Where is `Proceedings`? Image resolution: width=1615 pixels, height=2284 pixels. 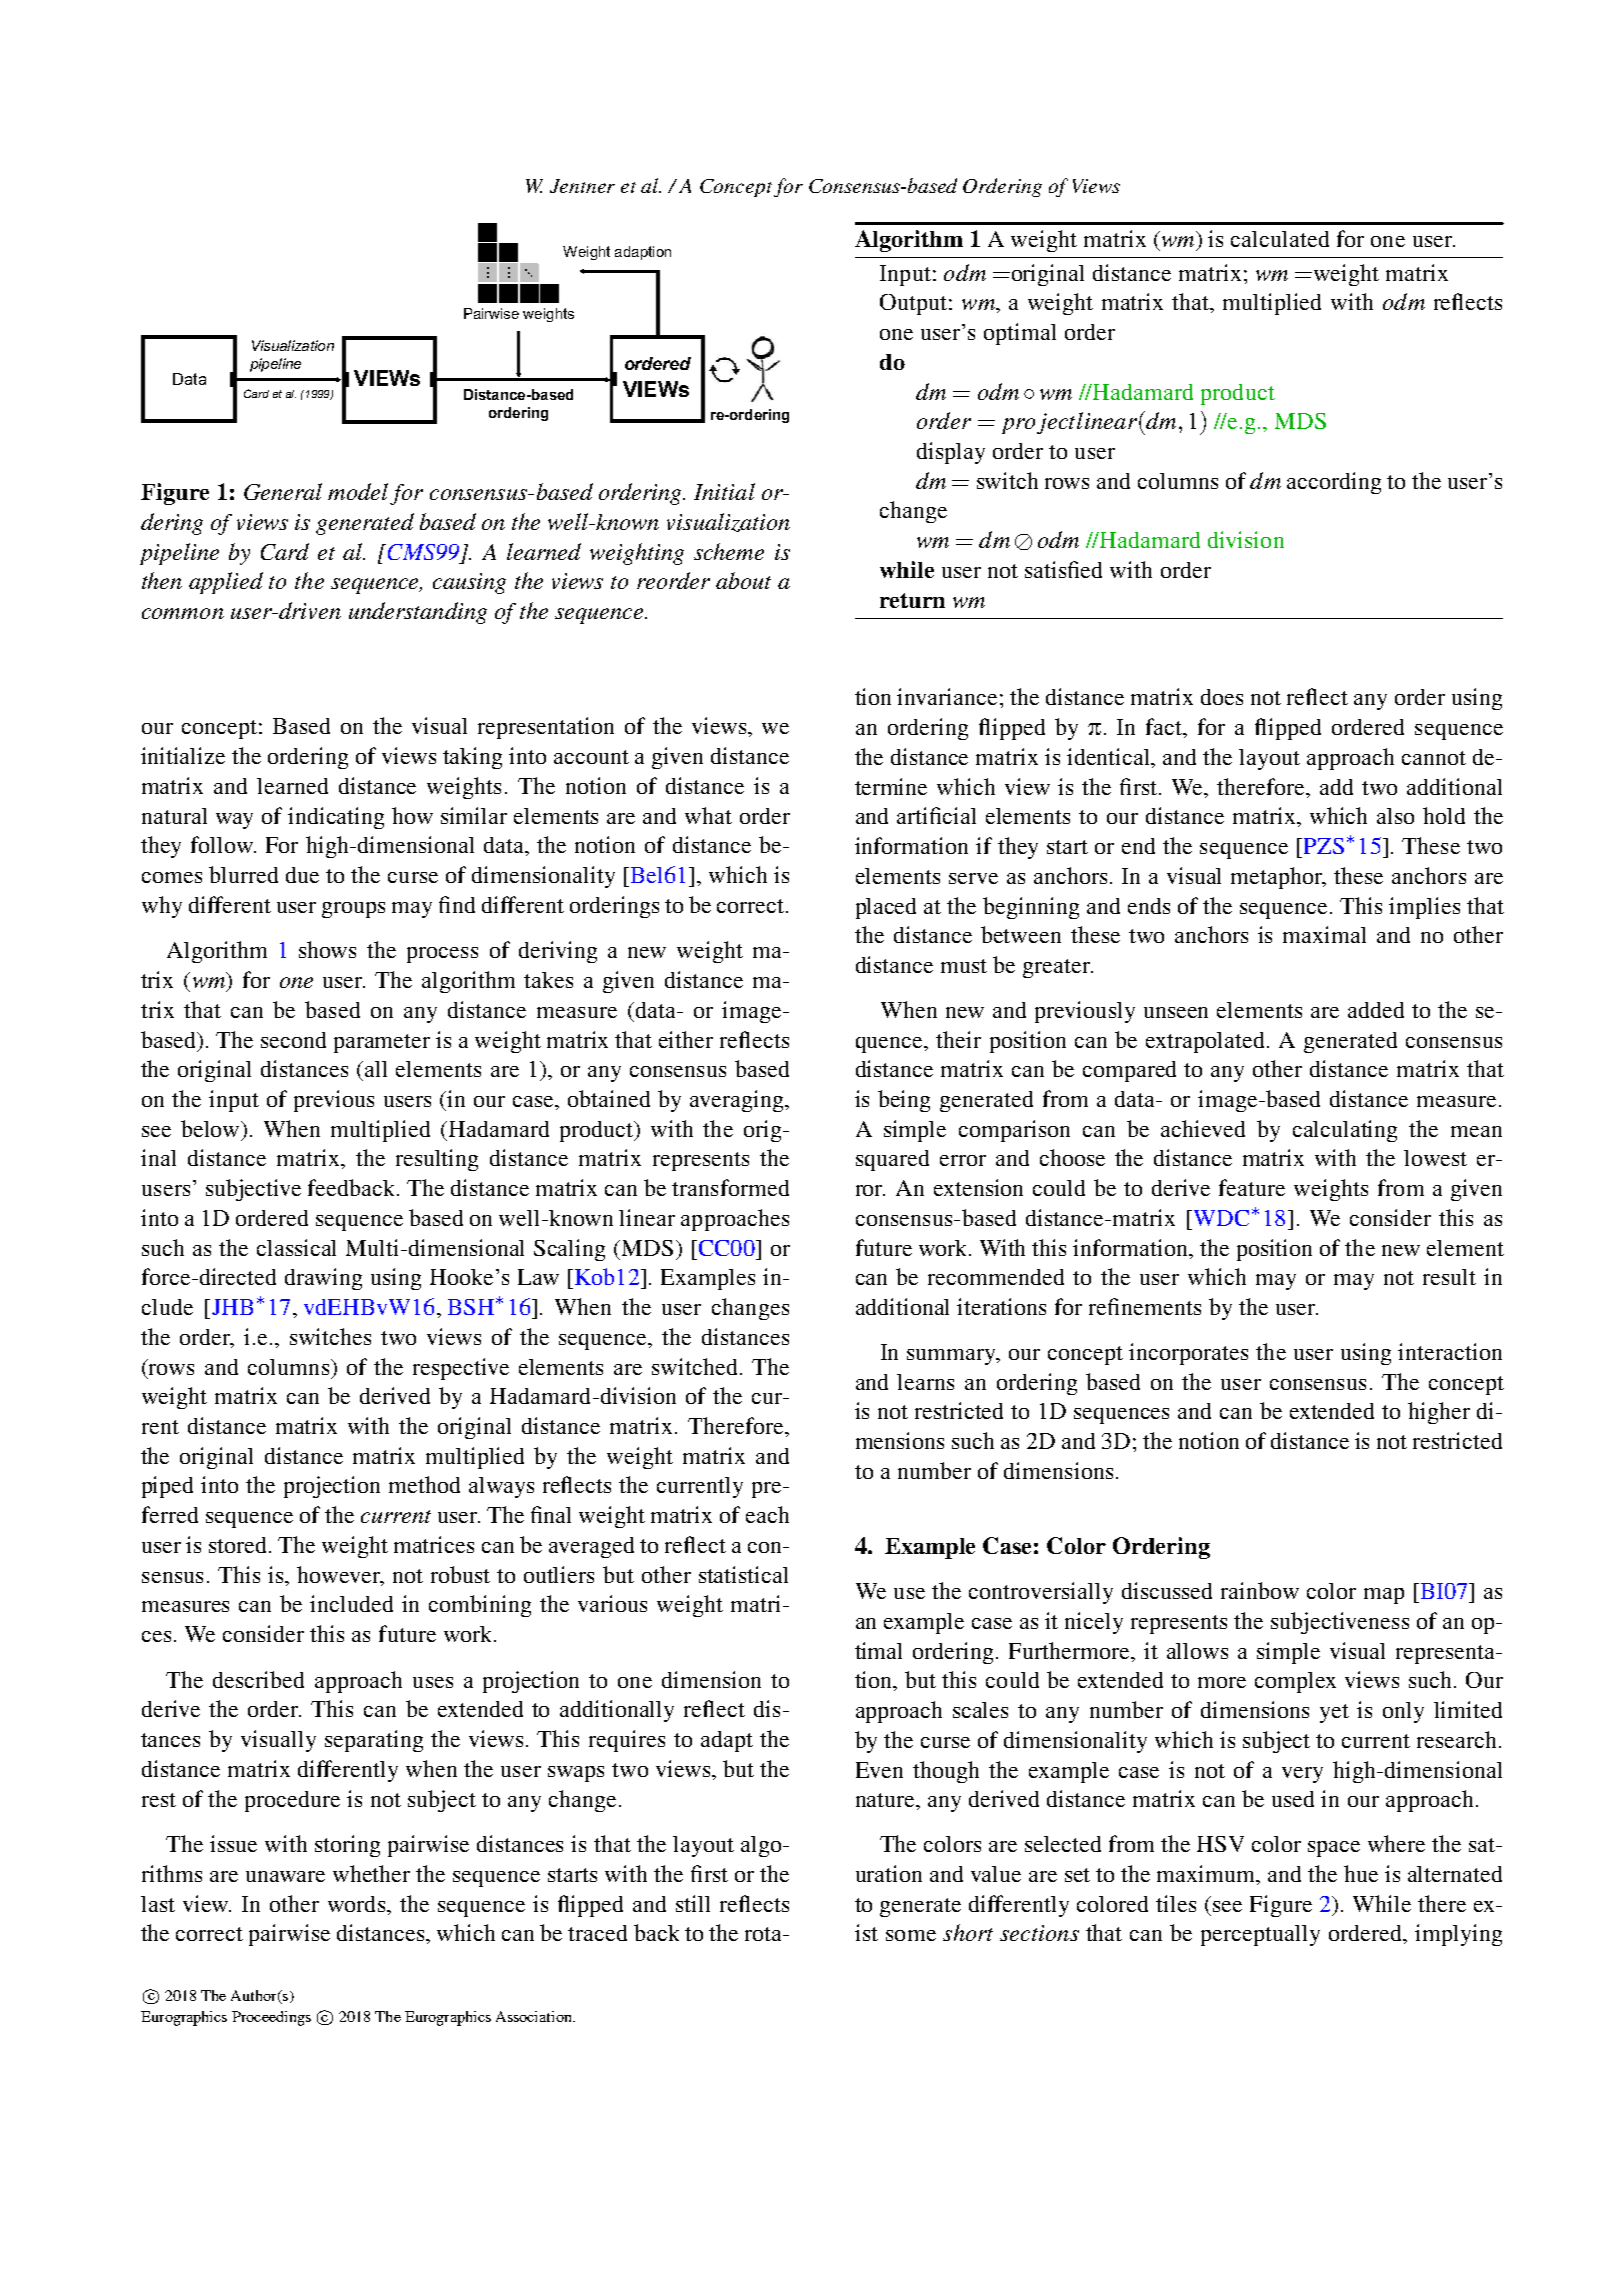 Proceedings is located at coordinates (271, 2018).
